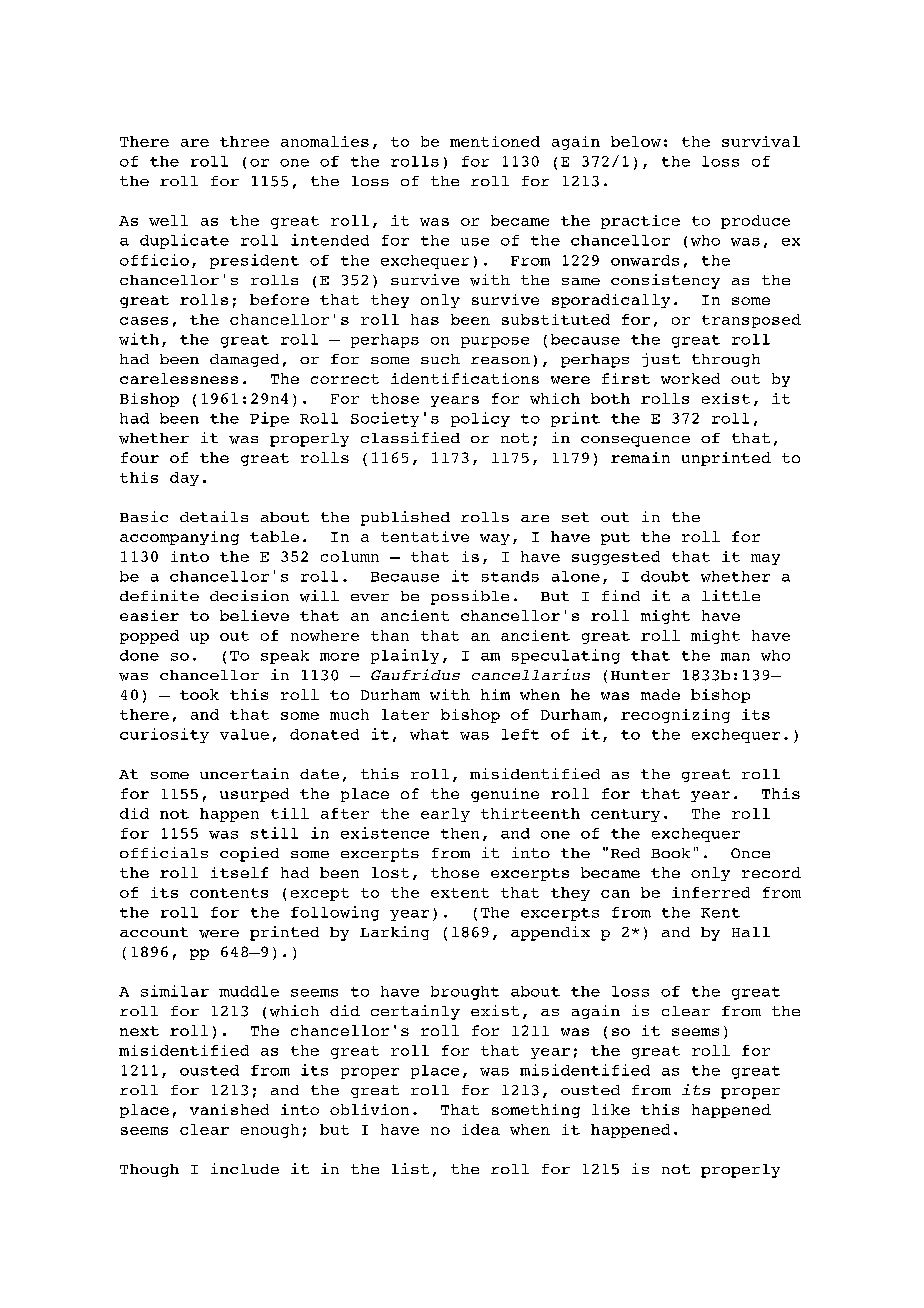 The image size is (924, 1308). I want to click on extent, so click(460, 893).
